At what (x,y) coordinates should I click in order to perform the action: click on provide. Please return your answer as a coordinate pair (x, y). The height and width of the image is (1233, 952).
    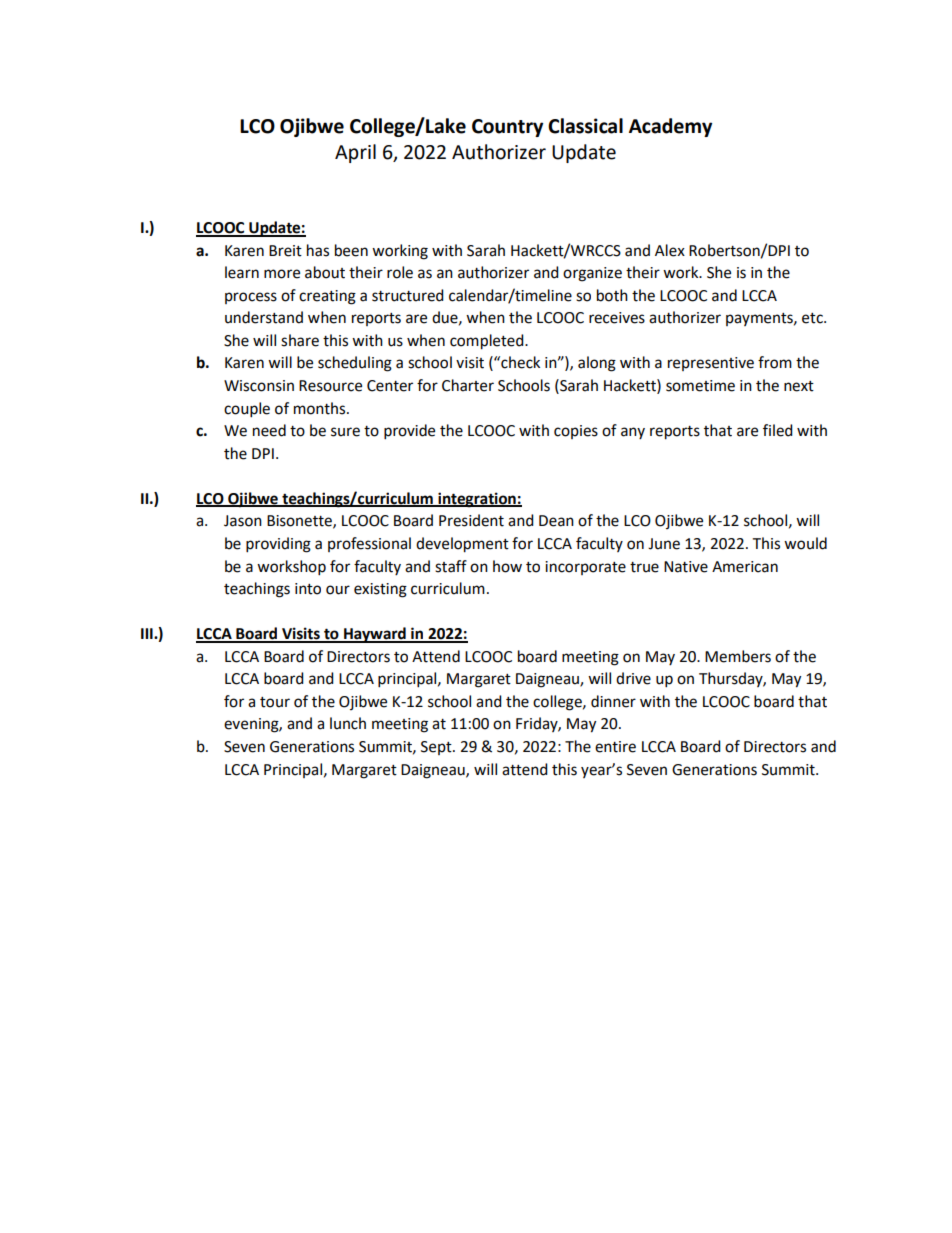
    Looking at the image, I should click on (409, 432).
